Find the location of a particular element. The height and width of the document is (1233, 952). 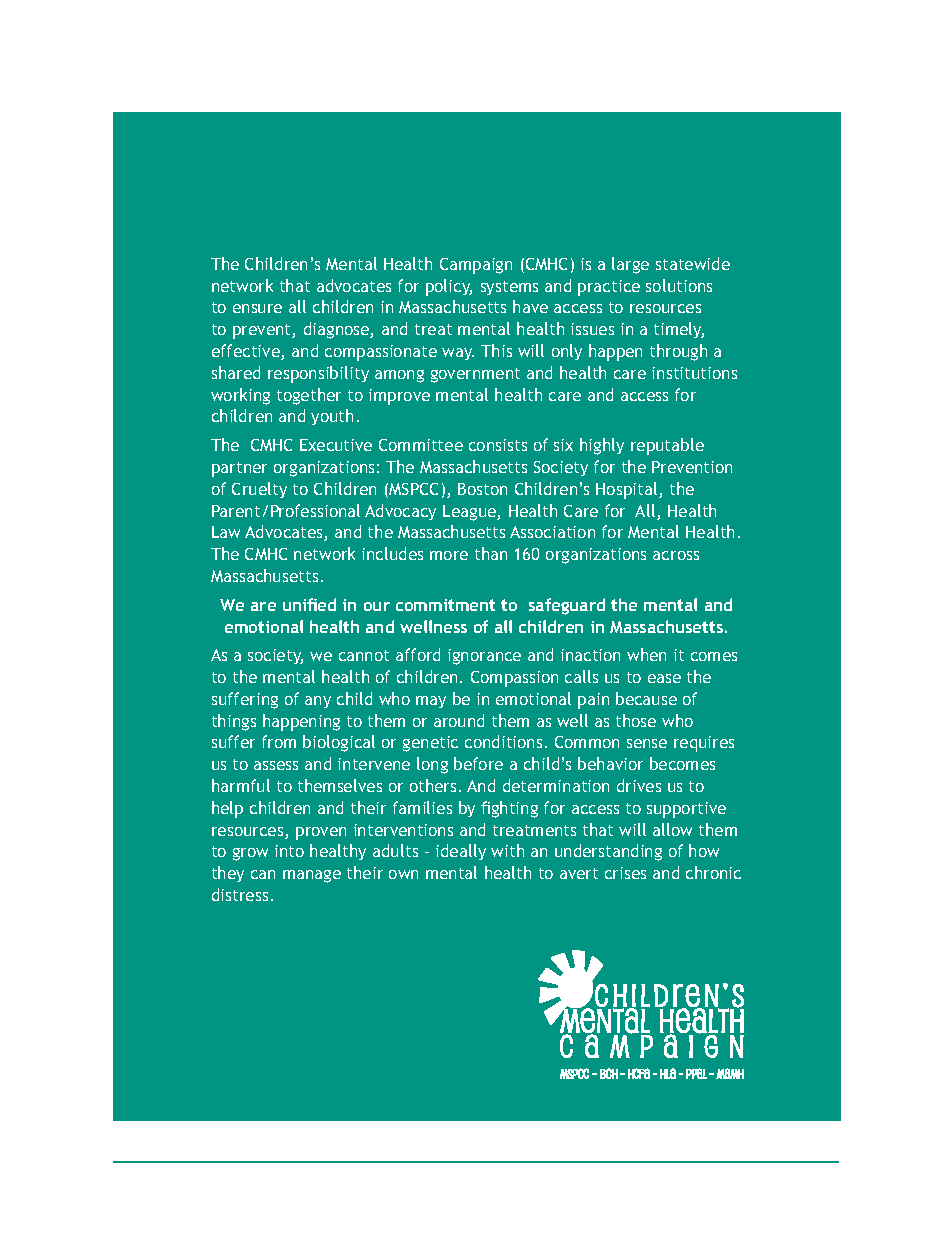

from is located at coordinates (279, 741).
